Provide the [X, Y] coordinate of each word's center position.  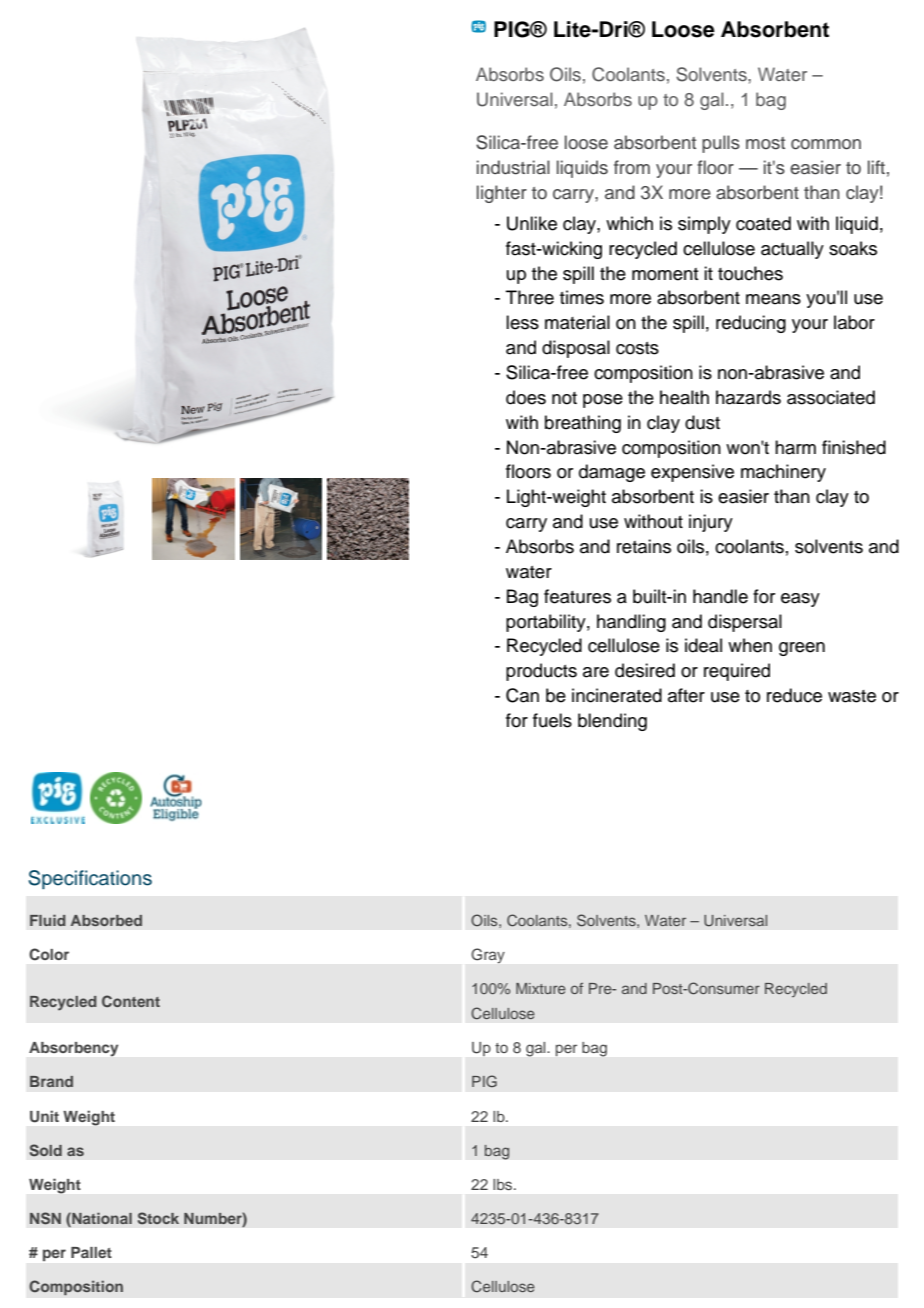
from [632, 167]
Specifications [90, 879]
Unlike [532, 223]
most [765, 143]
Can [522, 695]
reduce [794, 695]
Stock [158, 1218]
